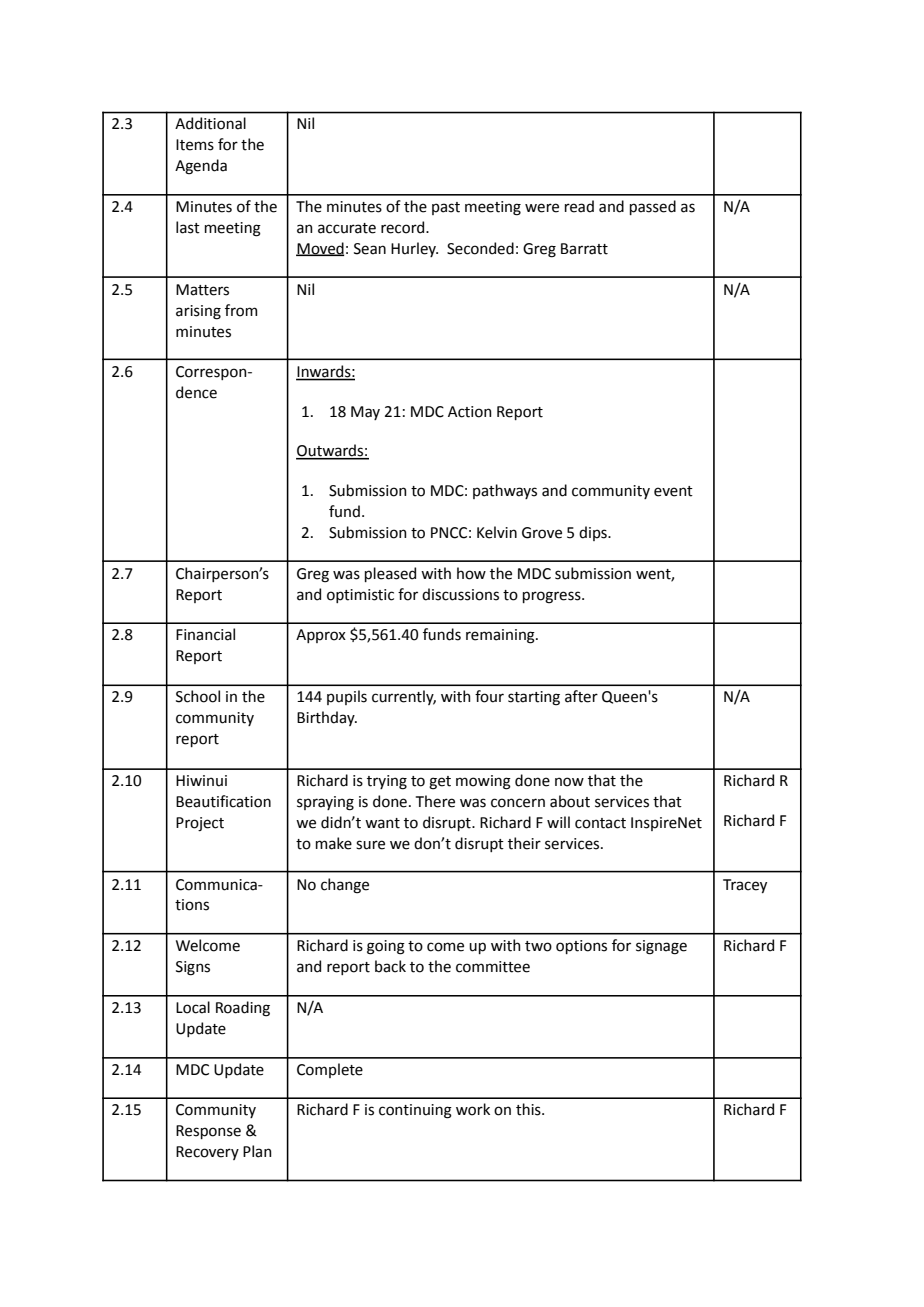  I want to click on Financial, so click(205, 634).
